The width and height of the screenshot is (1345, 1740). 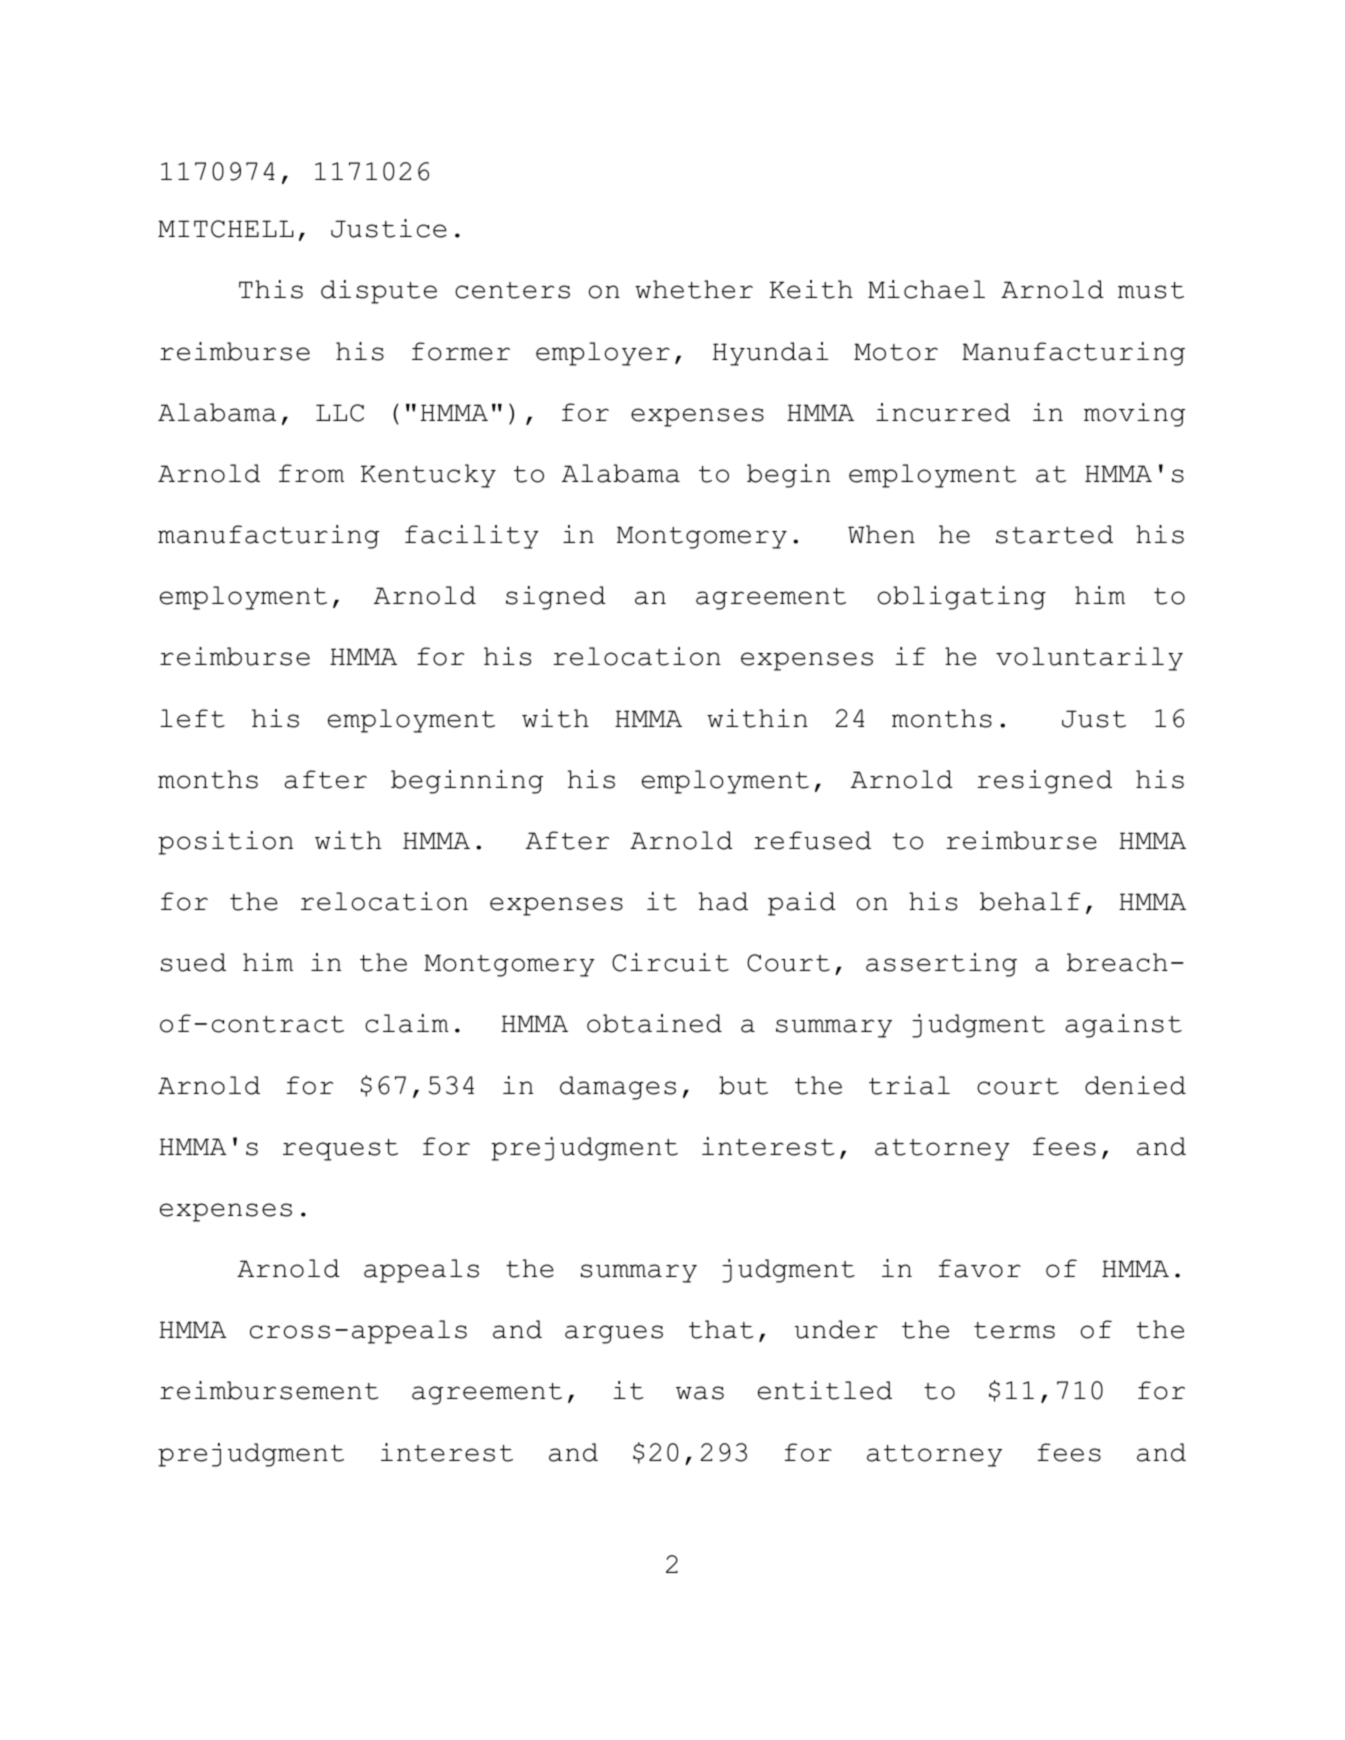 I want to click on request, so click(x=340, y=1150).
